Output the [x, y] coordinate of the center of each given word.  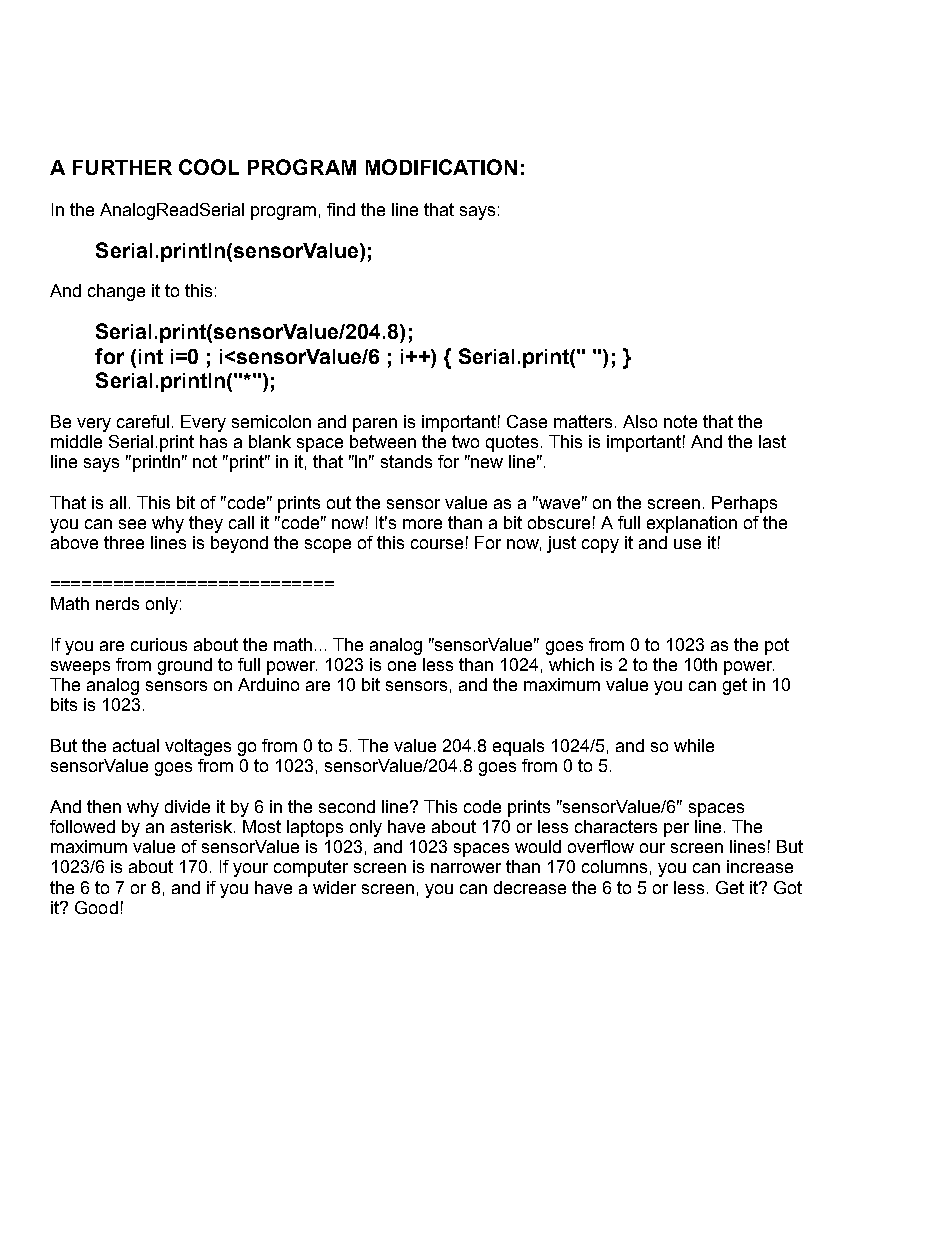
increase [760, 866]
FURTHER [122, 167]
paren [375, 425]
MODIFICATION [441, 167]
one [402, 666]
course [437, 544]
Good [96, 907]
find [341, 209]
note [680, 421]
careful [143, 421]
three [124, 542]
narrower [466, 868]
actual [136, 745]
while [694, 745]
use [687, 544]
